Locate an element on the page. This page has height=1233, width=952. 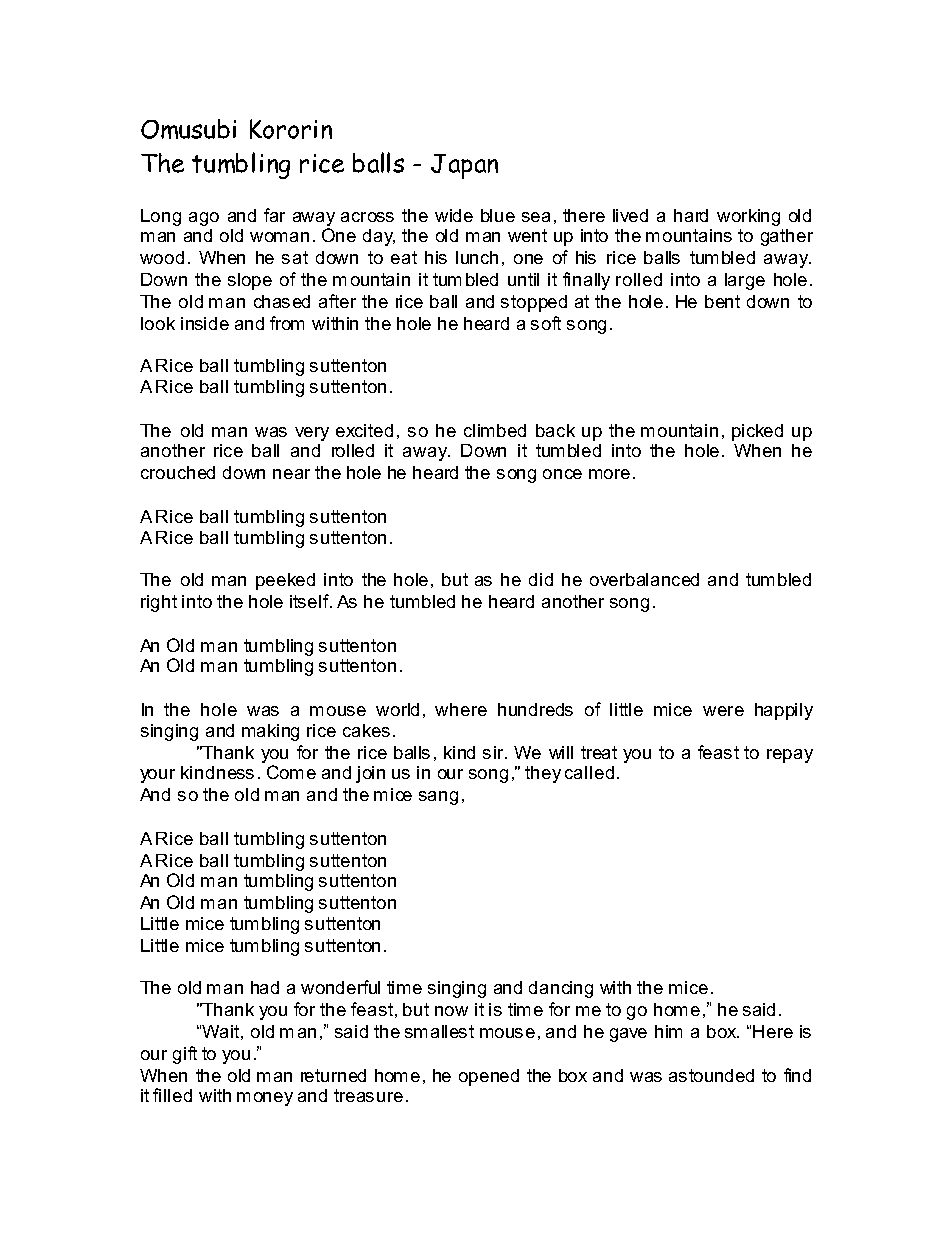
sir is located at coordinates (495, 752).
